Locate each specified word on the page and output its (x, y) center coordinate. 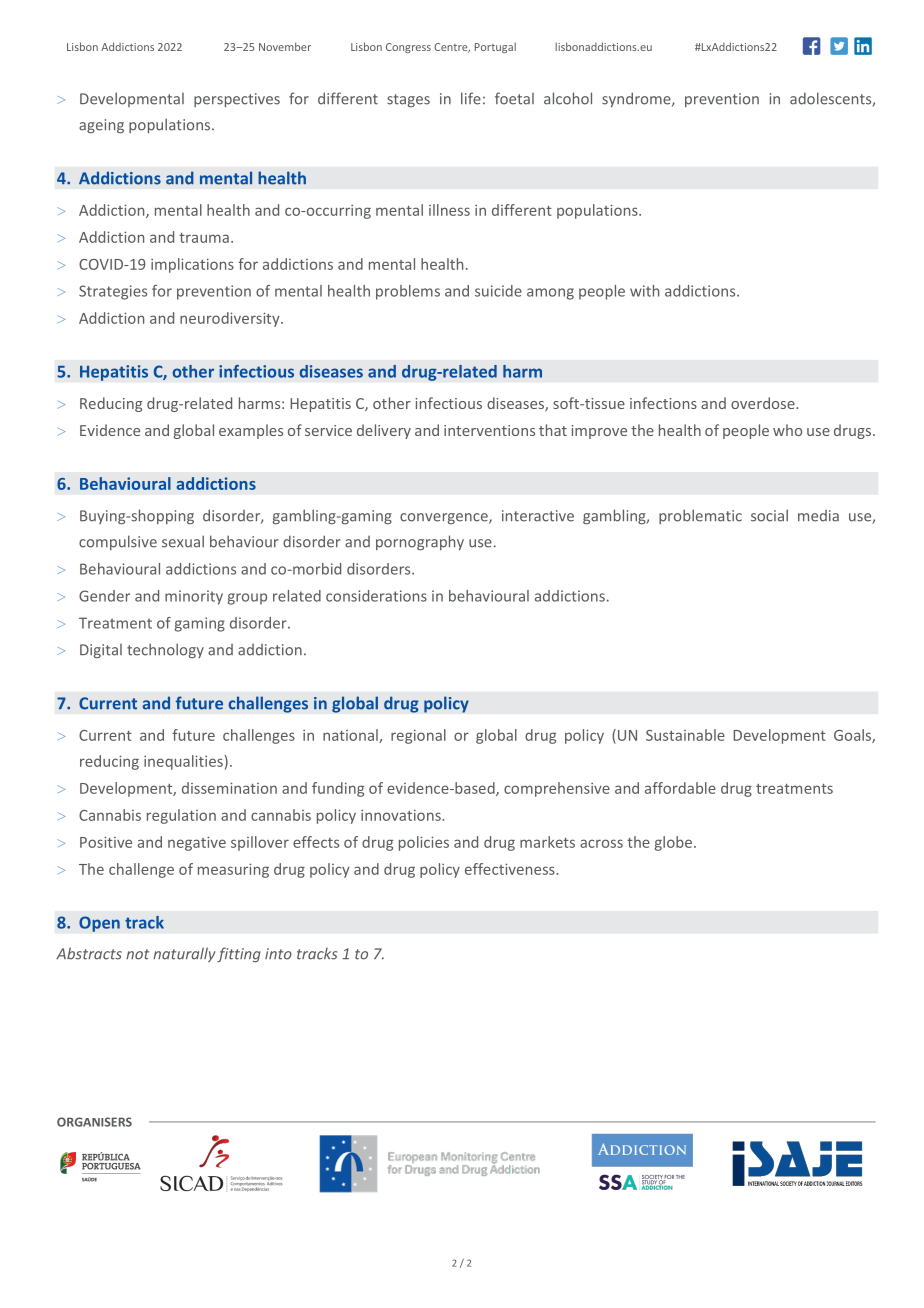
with (644, 291)
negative (197, 843)
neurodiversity (231, 319)
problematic (700, 516)
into (278, 954)
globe (673, 843)
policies (424, 843)
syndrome (637, 99)
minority (194, 597)
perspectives (237, 100)
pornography (420, 543)
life (471, 98)
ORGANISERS (94, 1122)
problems (408, 292)
